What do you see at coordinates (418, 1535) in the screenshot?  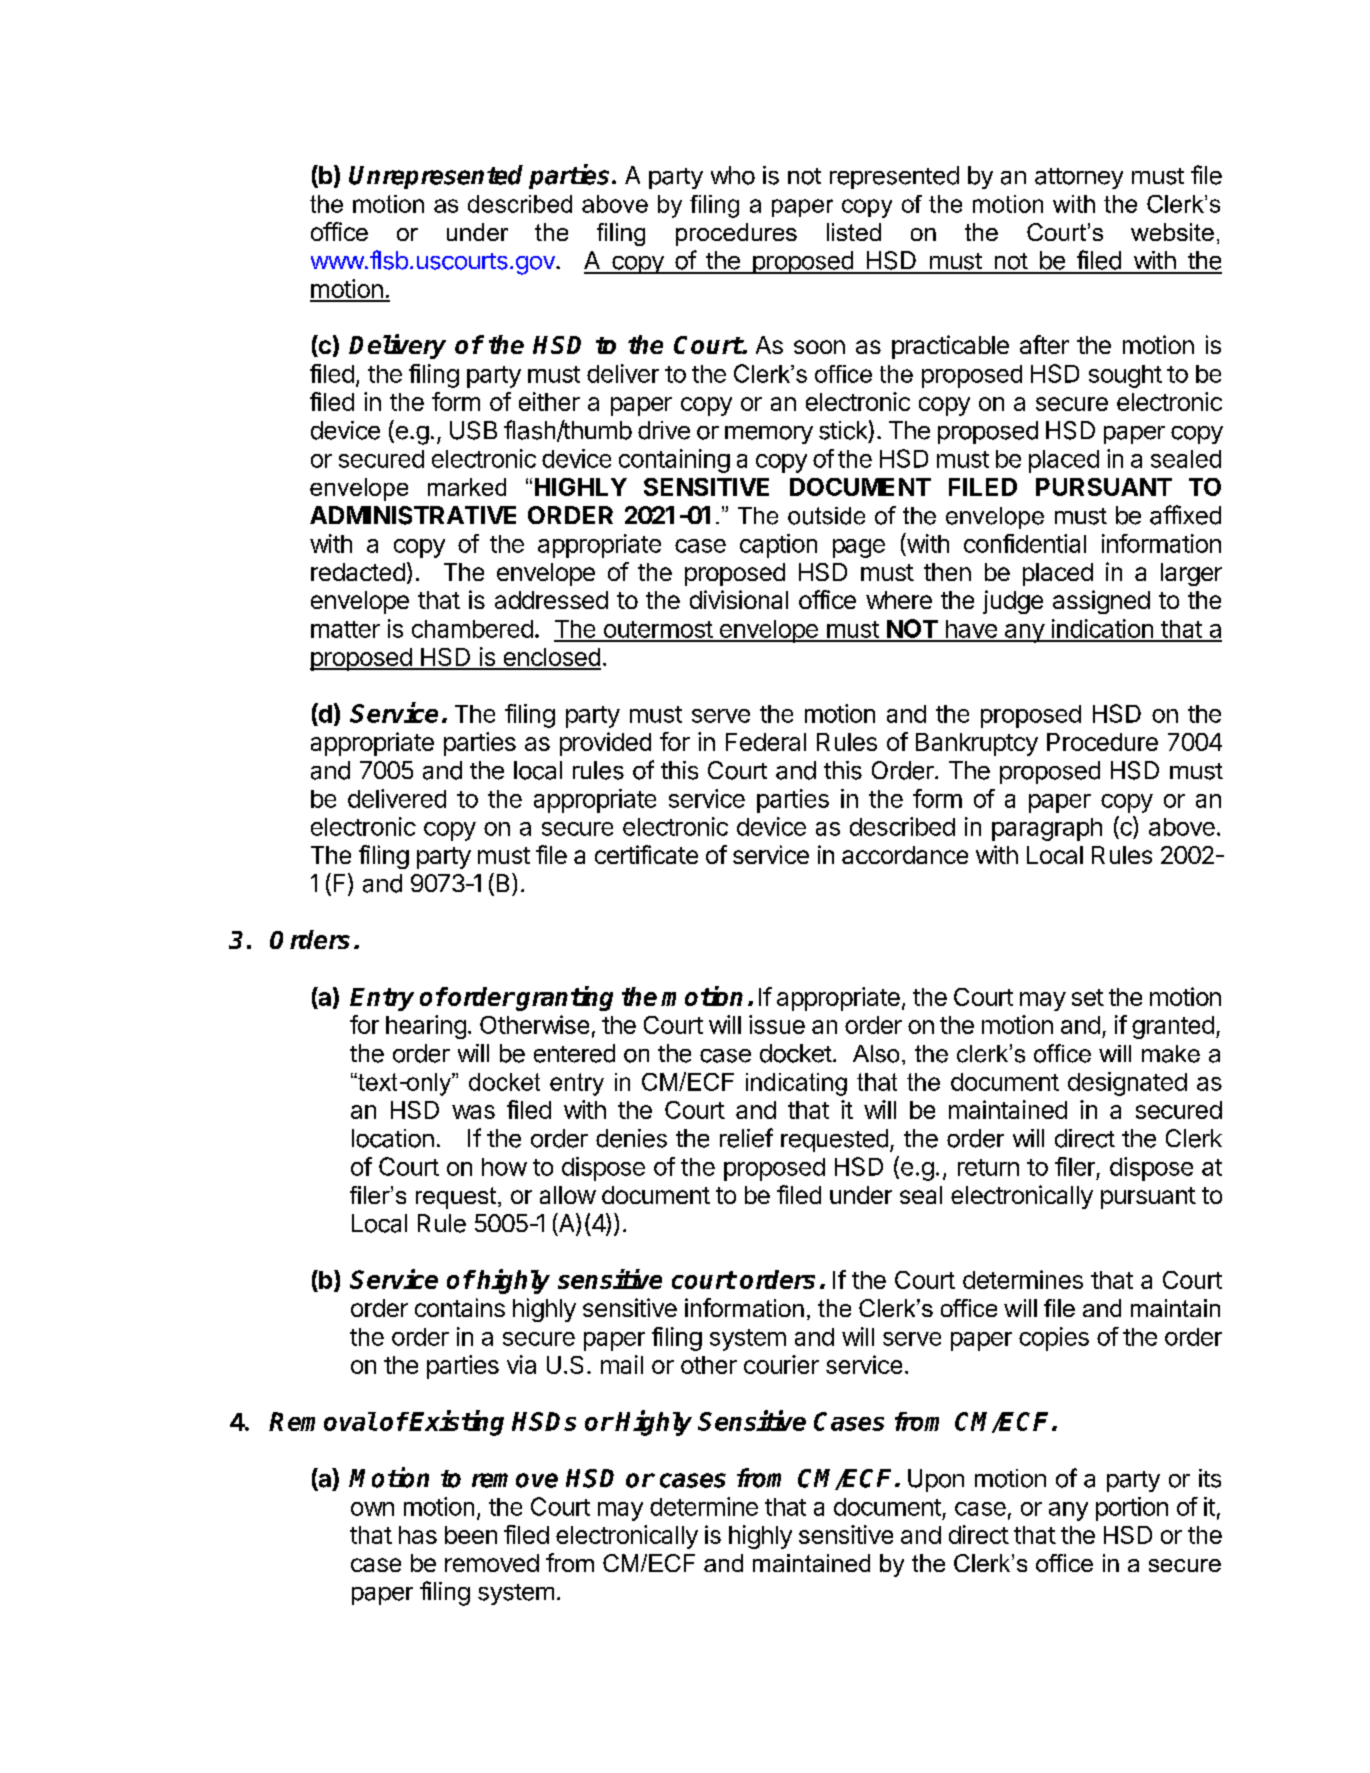 I see `has` at bounding box center [418, 1535].
